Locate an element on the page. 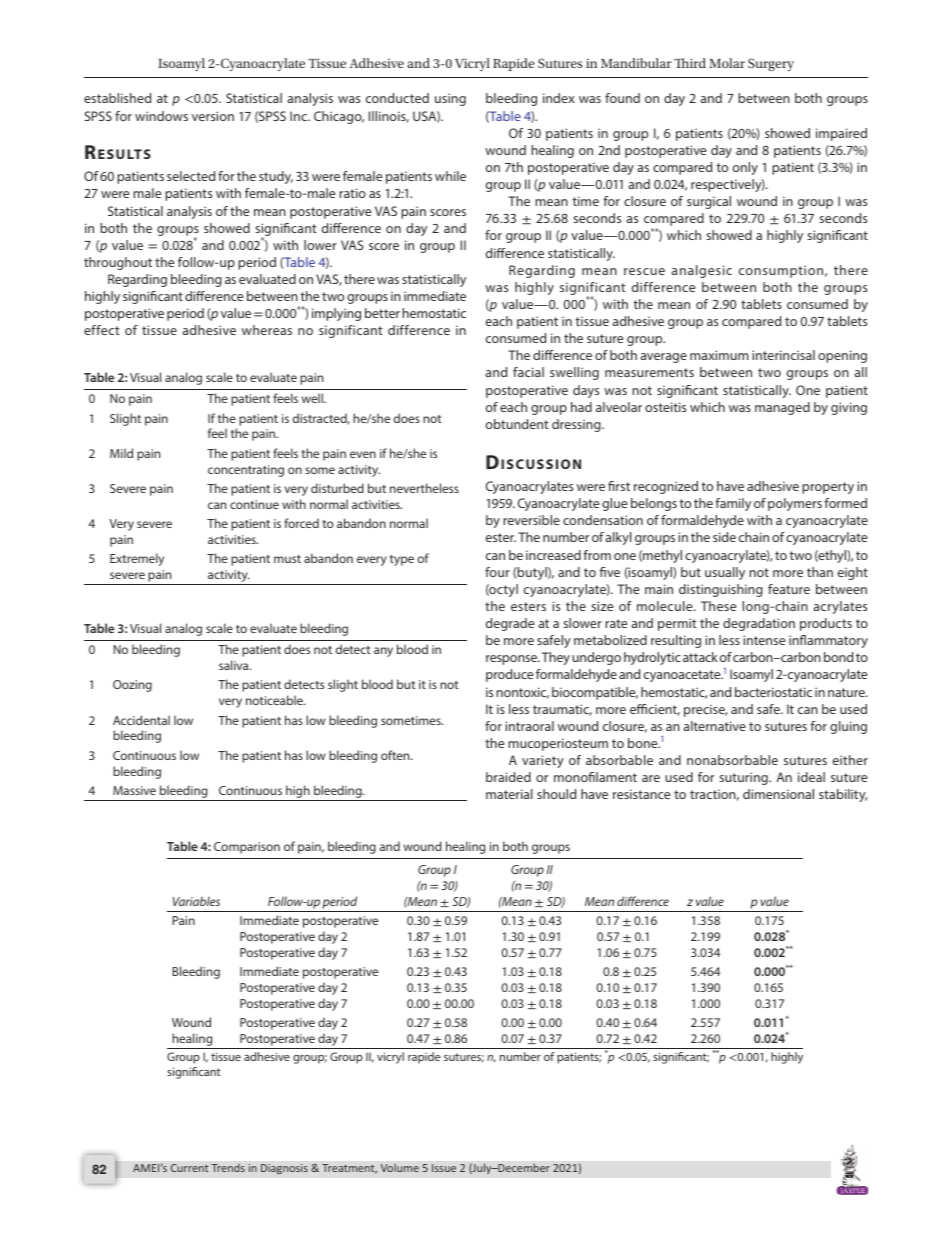  Current is located at coordinates (189, 1168).
